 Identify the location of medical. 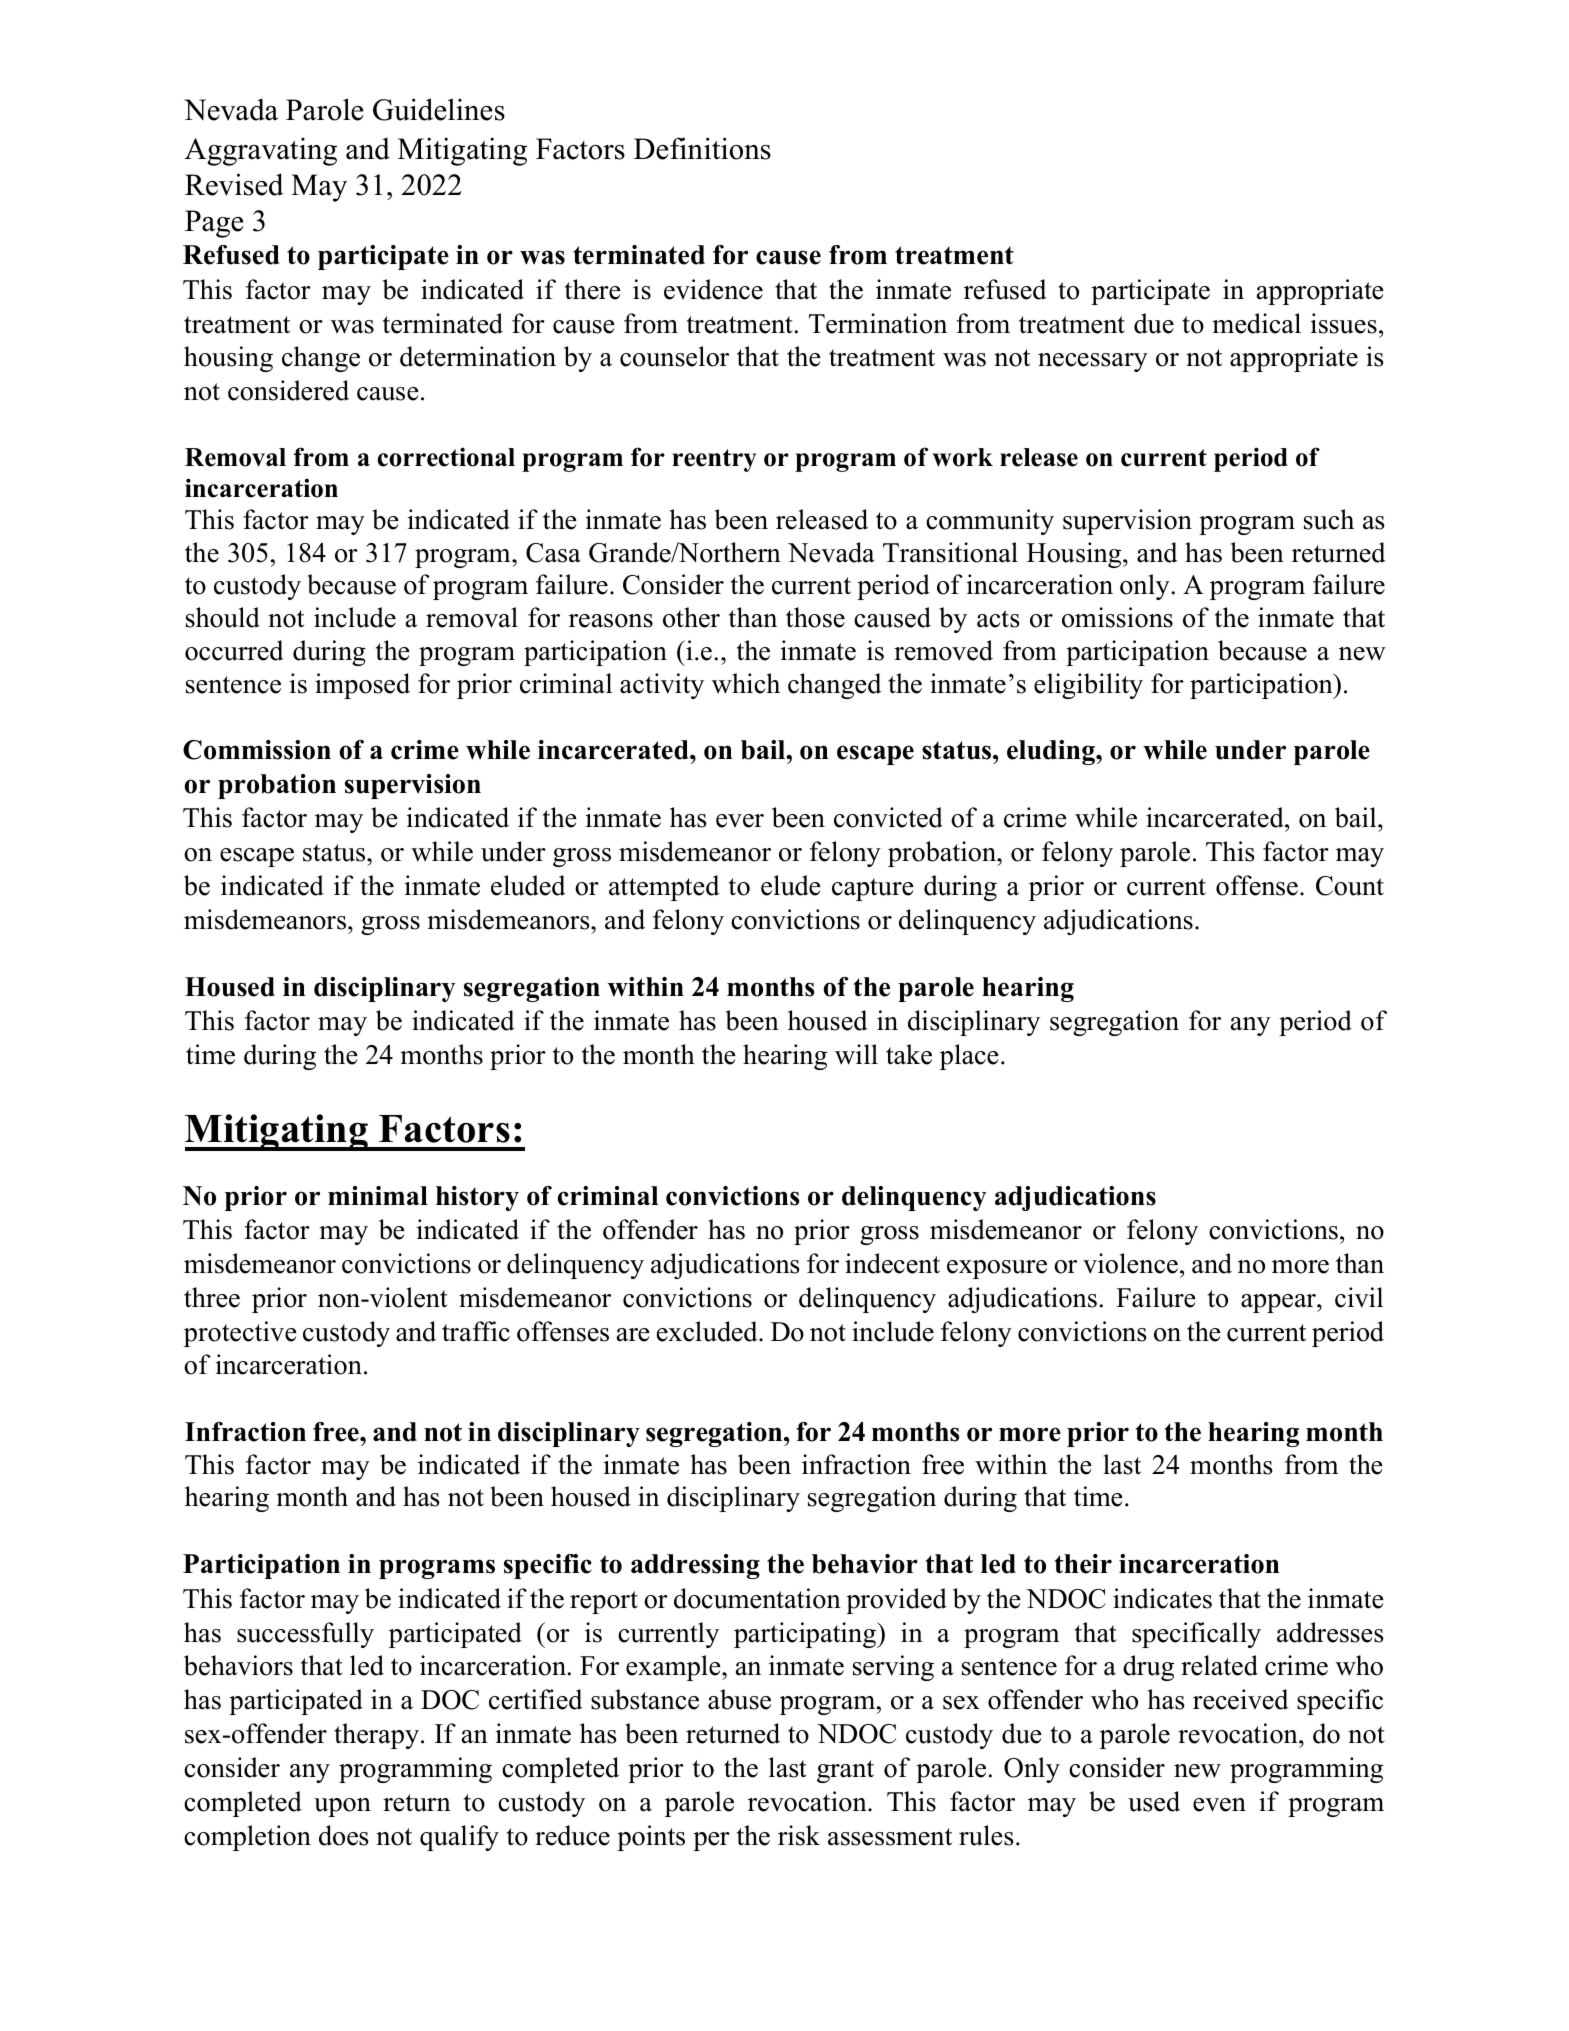
(1256, 323).
